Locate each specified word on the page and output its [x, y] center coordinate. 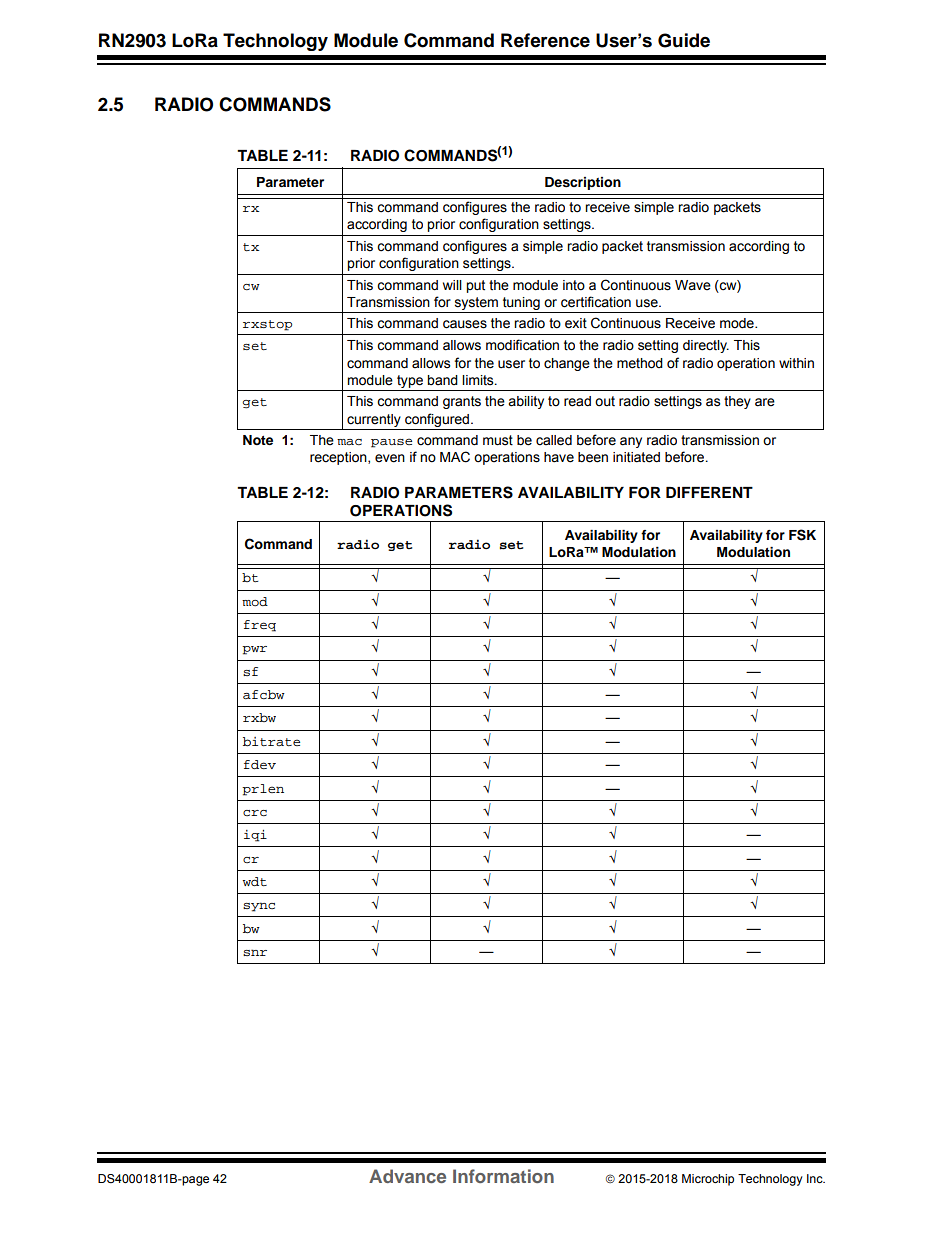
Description [583, 183]
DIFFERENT [709, 492]
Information [503, 1176]
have [559, 457]
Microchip [708, 1180]
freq [260, 626]
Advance [407, 1176]
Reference [545, 40]
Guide [684, 40]
